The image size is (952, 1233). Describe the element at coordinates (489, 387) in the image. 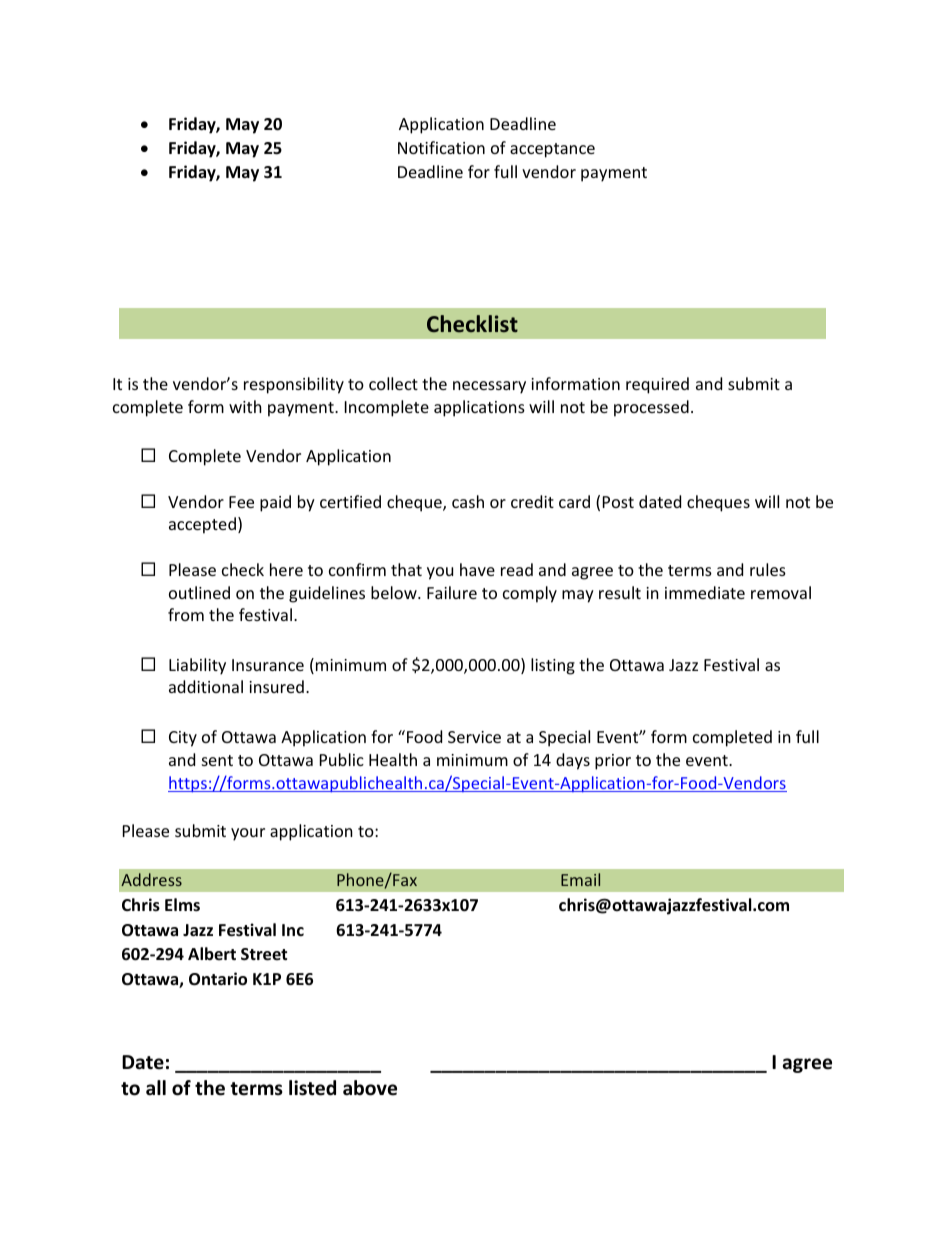

I see `necessary` at that location.
